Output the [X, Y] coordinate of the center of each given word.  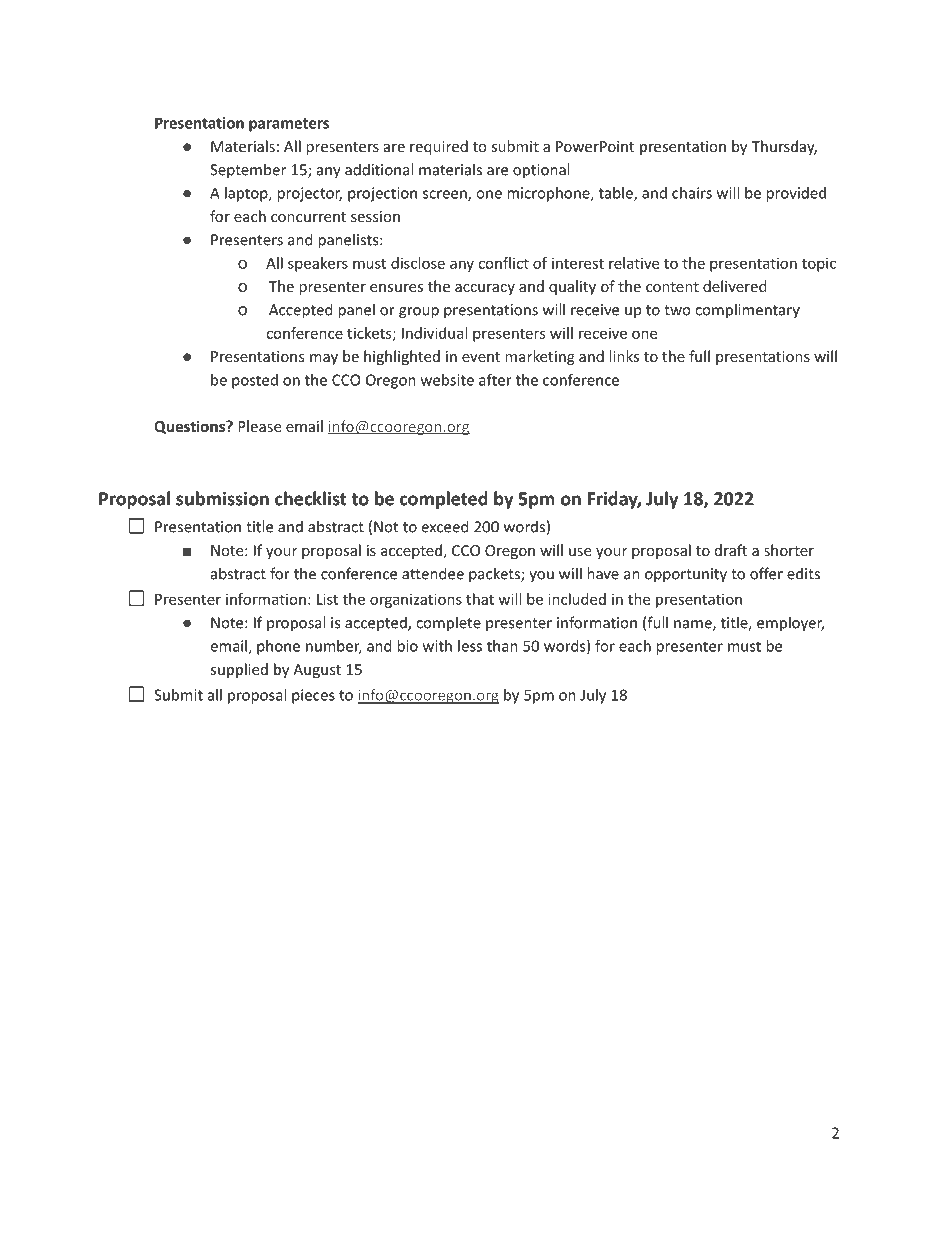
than [502, 646]
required [439, 147]
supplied [239, 670]
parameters [289, 125]
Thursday [784, 147]
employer [790, 624]
